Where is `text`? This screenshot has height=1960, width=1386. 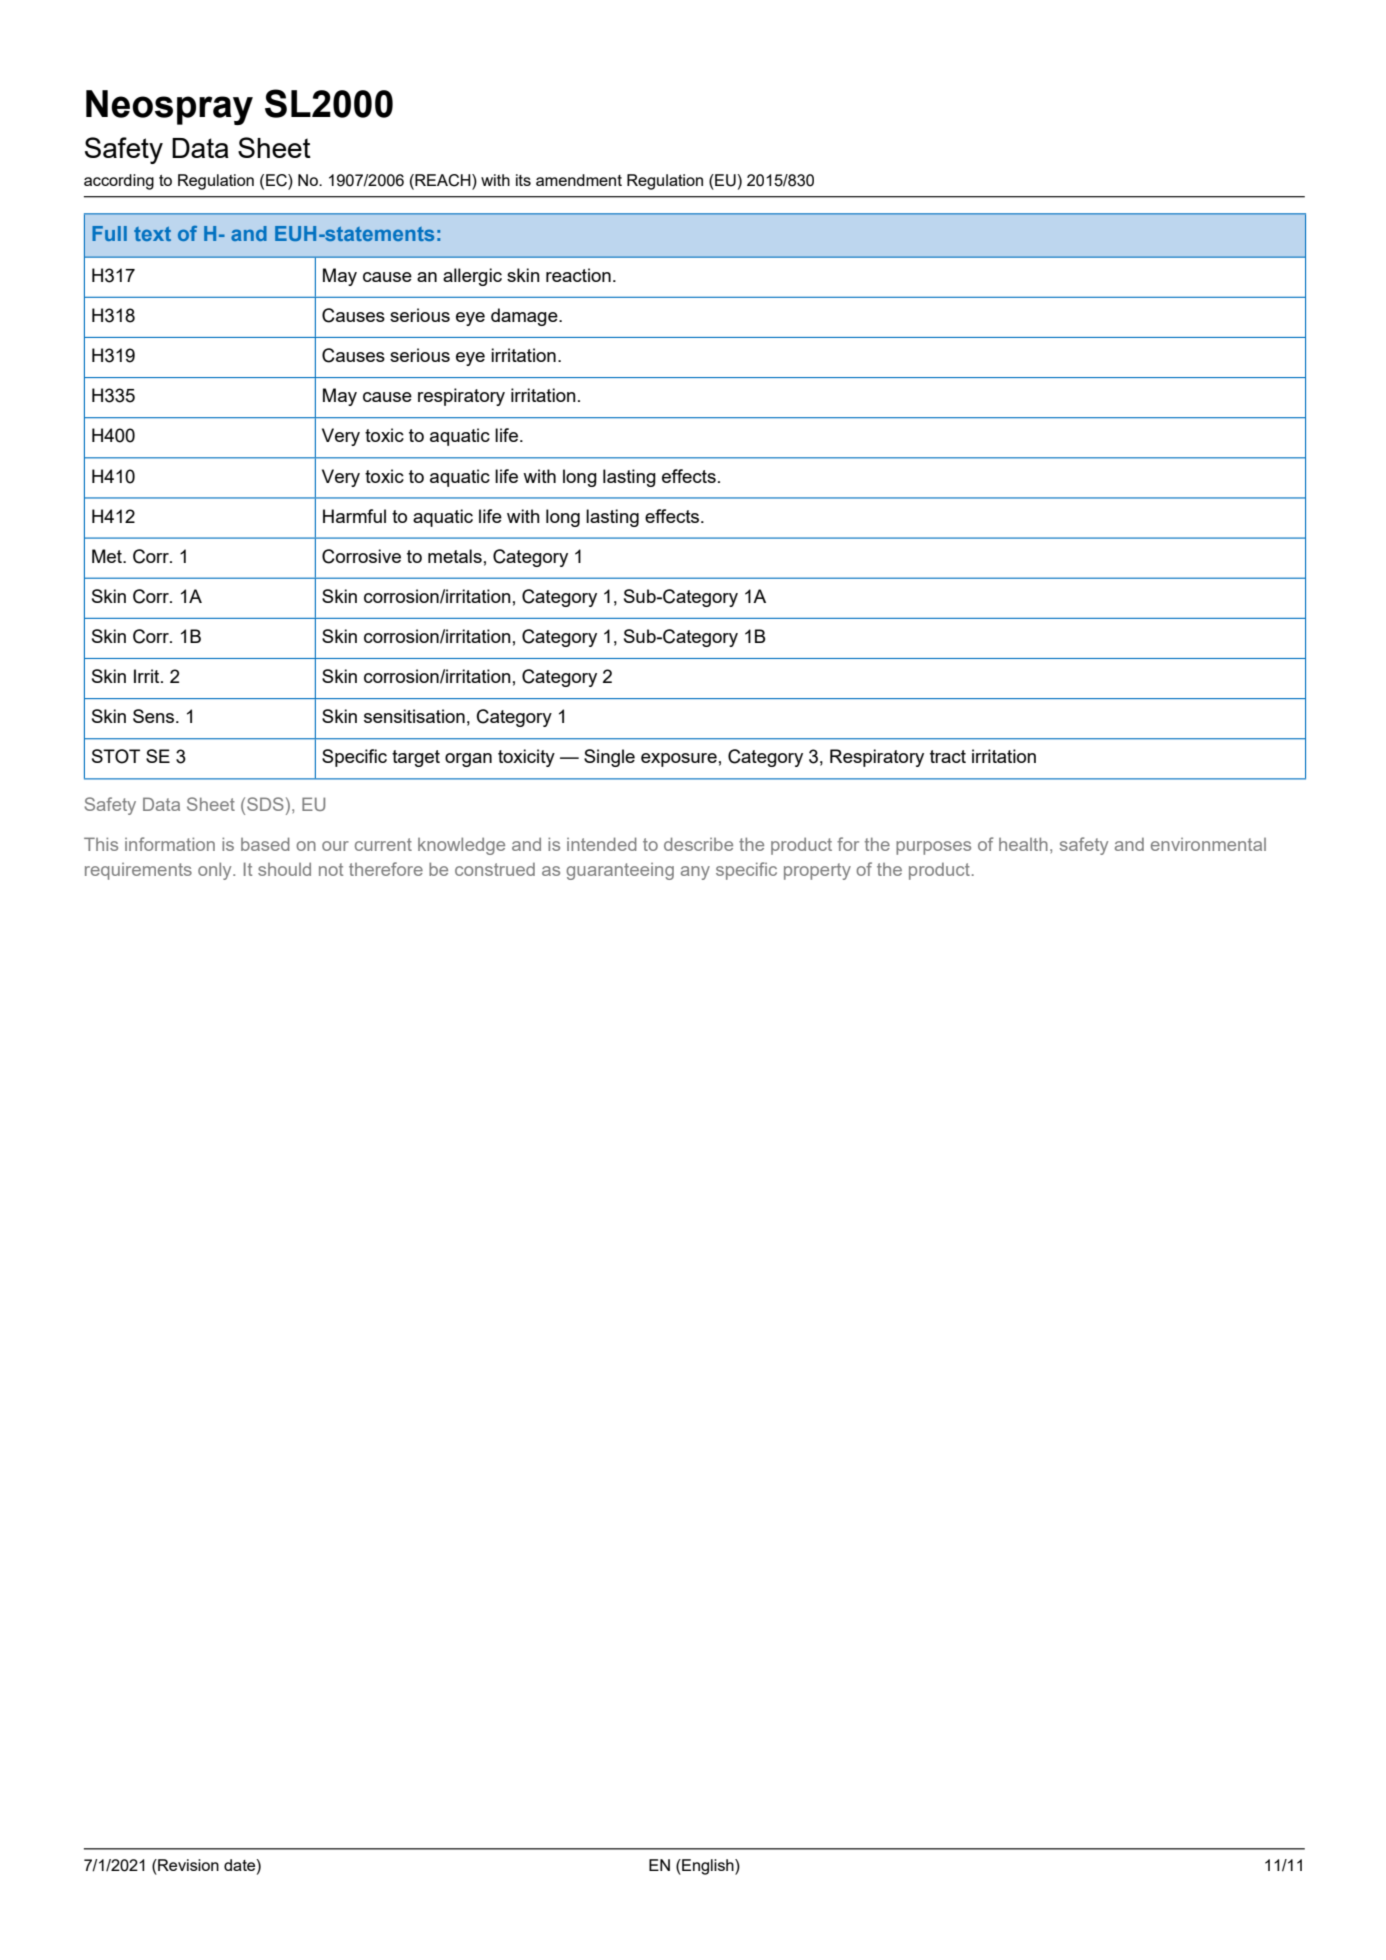
text is located at coordinates (152, 234).
